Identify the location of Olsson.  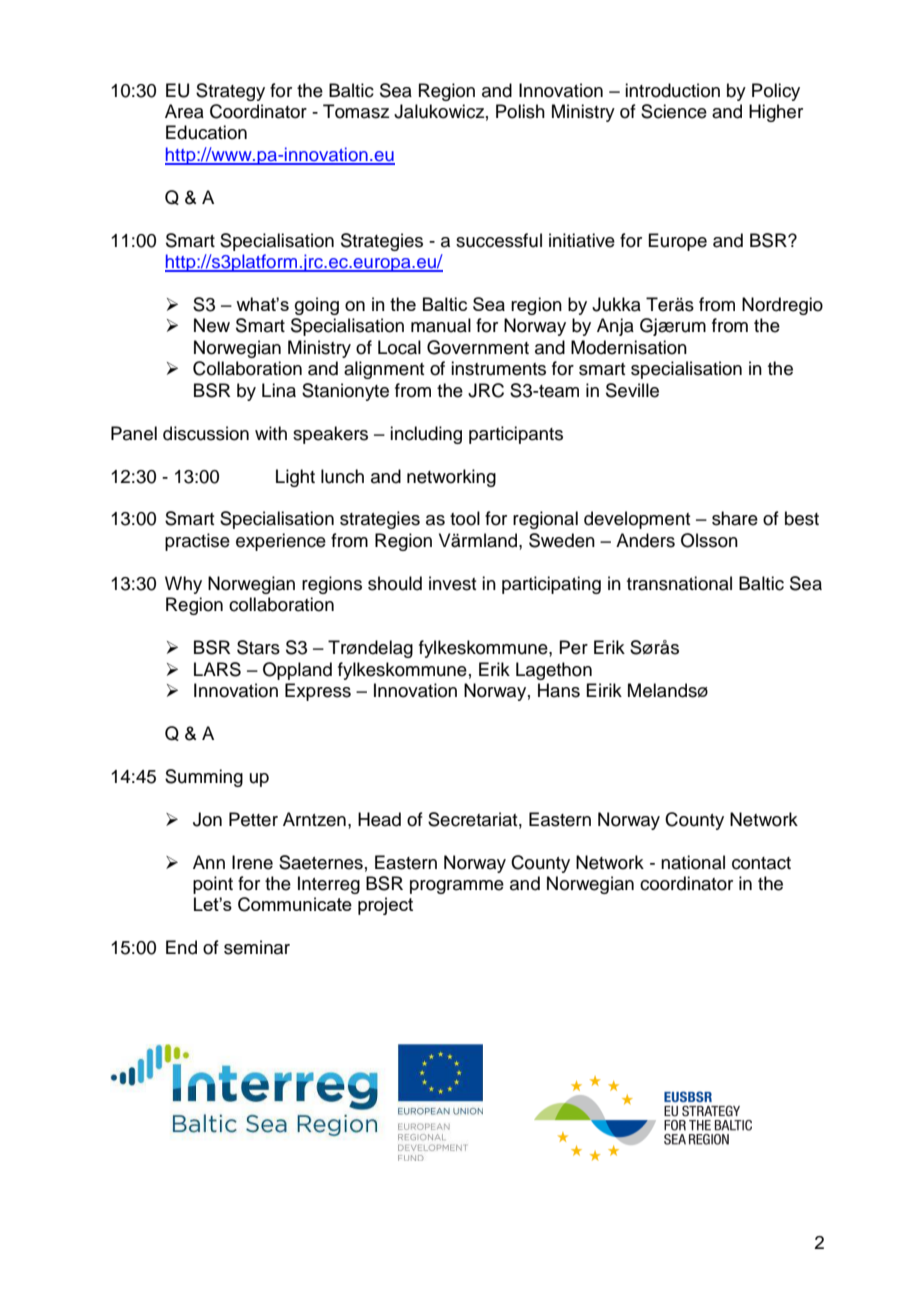
(709, 540).
